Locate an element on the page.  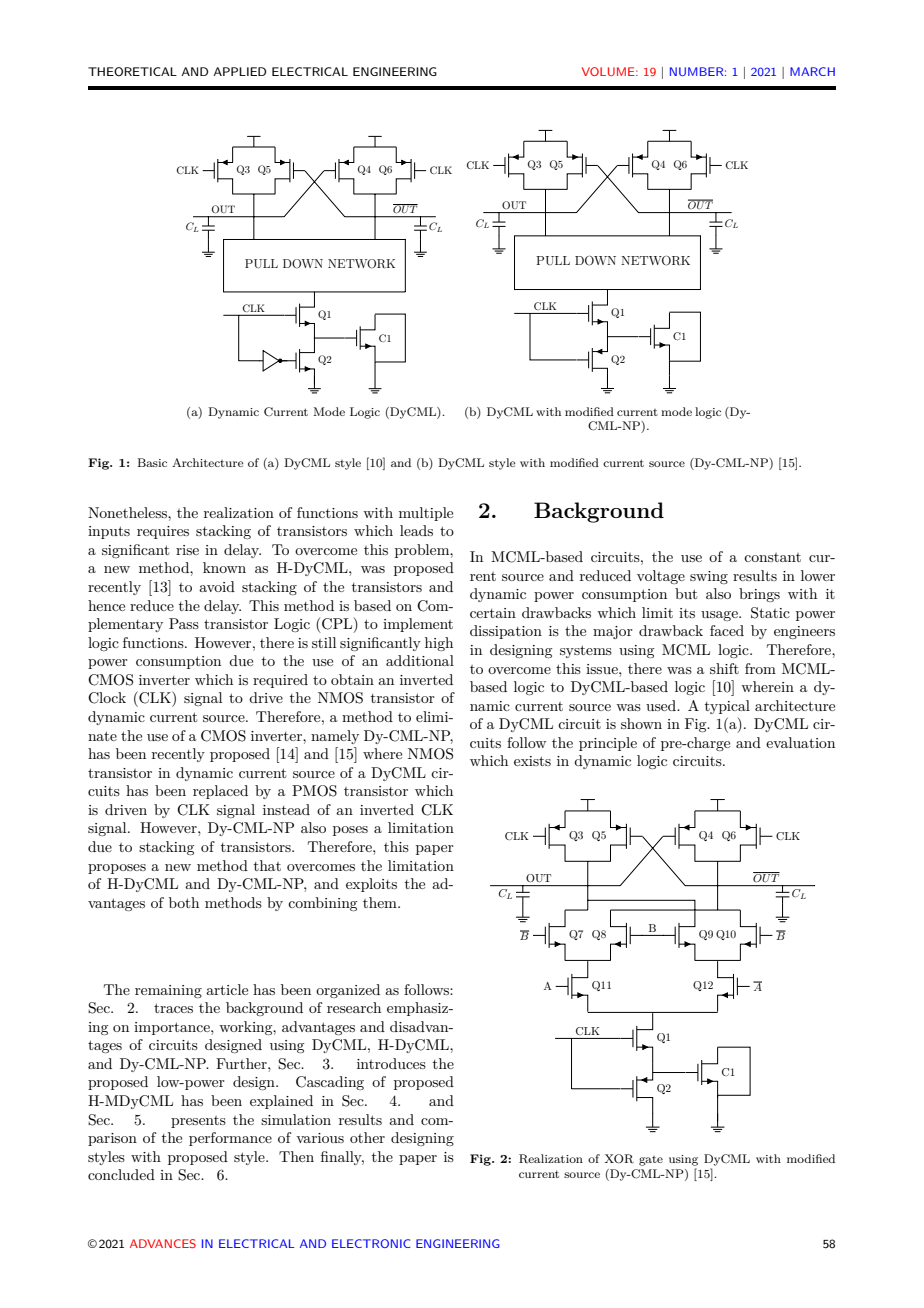
avoid is located at coordinates (217, 586).
